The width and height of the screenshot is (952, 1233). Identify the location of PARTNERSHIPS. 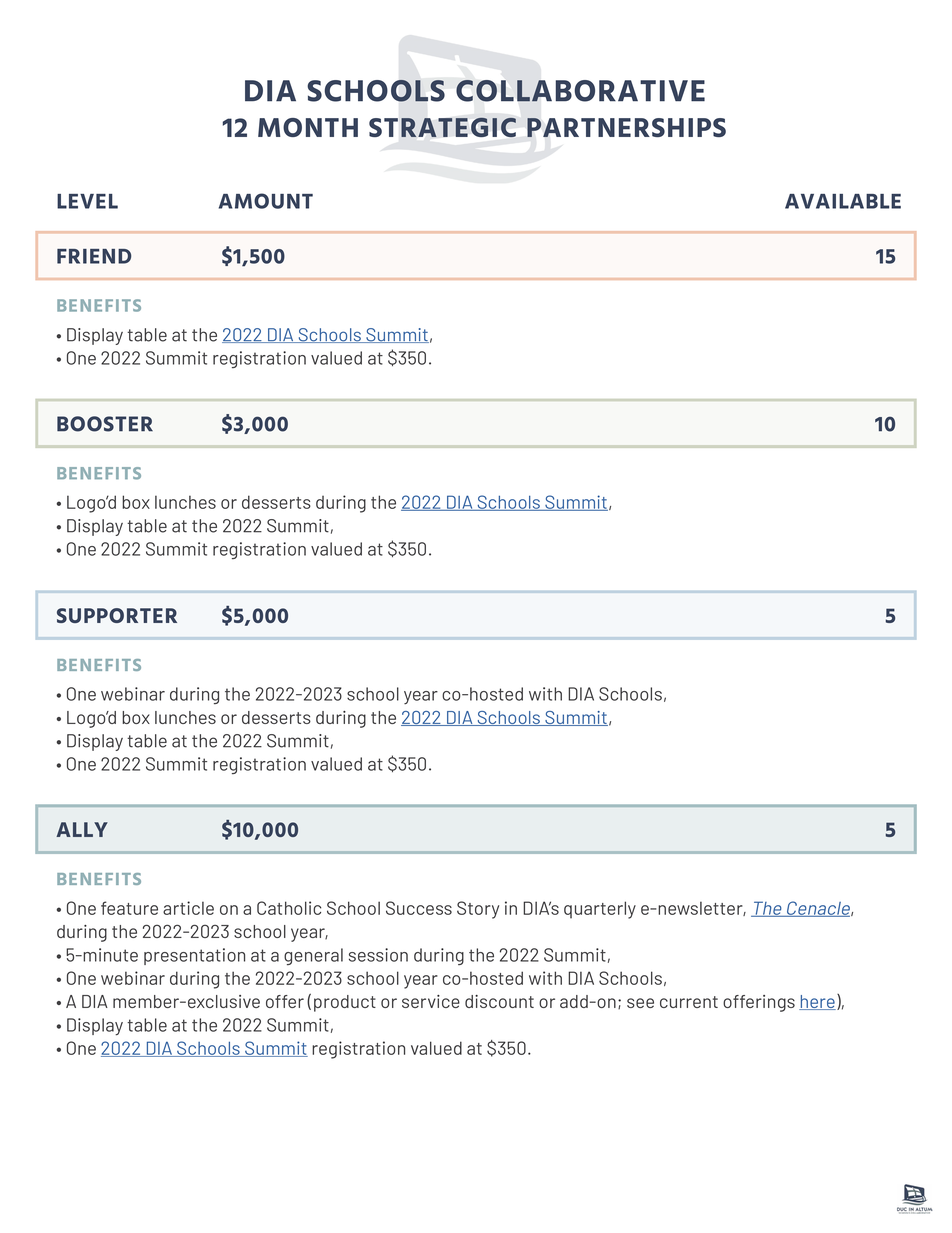
(626, 127).
